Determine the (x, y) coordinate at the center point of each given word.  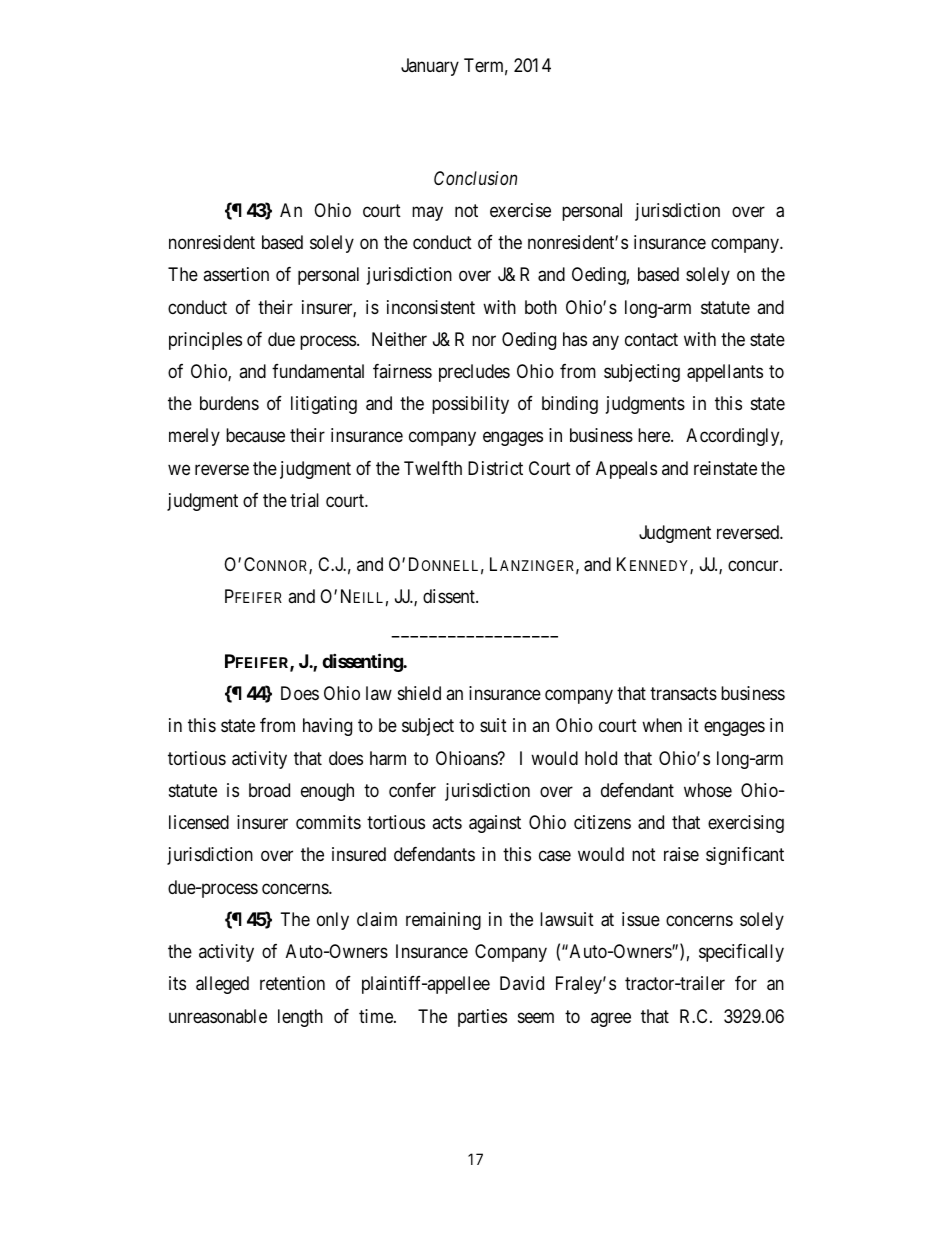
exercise (520, 210)
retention (292, 983)
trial (304, 500)
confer (412, 790)
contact (651, 339)
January (430, 67)
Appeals (626, 470)
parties (482, 1018)
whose (708, 790)
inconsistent (431, 307)
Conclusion (475, 178)
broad (269, 790)
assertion (236, 274)
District (495, 468)
